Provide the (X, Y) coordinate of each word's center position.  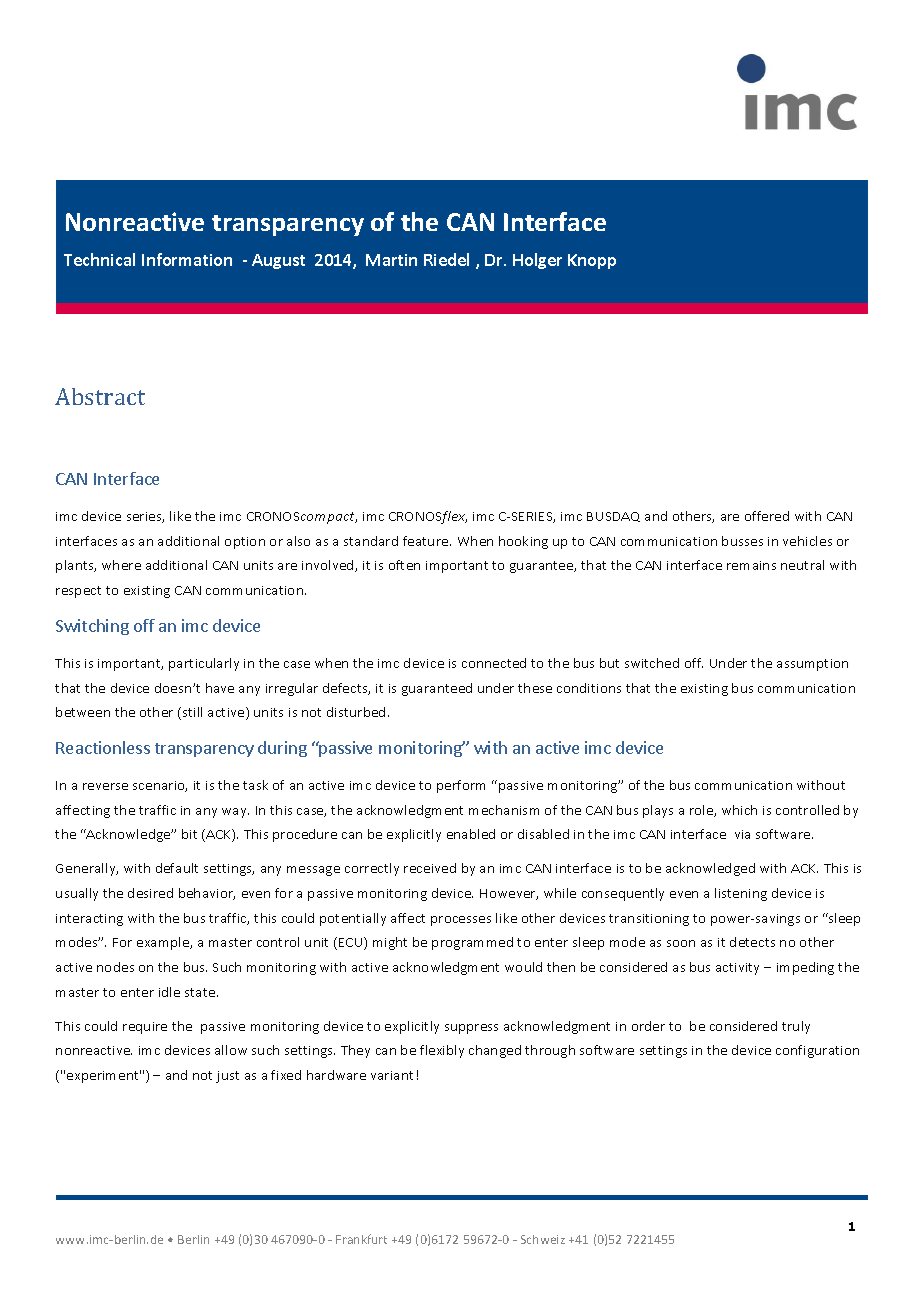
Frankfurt (361, 1239)
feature (427, 541)
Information (187, 259)
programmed (472, 943)
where (121, 565)
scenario (160, 786)
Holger (537, 261)
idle (169, 992)
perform (461, 786)
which (739, 810)
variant (392, 1075)
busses (742, 541)
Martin (391, 260)
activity (737, 969)
